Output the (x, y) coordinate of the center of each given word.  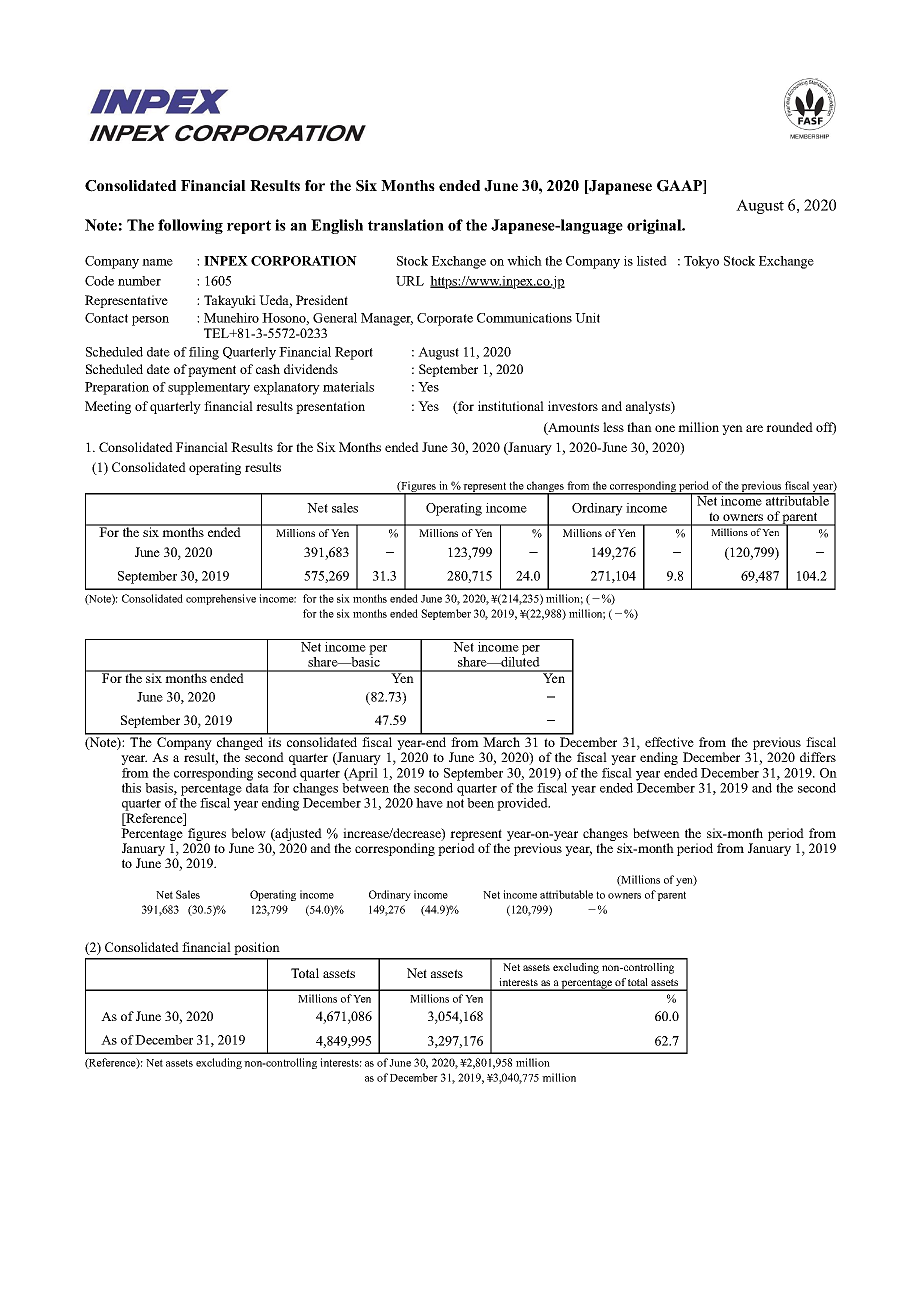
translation (406, 225)
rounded (789, 427)
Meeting (108, 407)
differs (818, 757)
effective (669, 742)
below (248, 833)
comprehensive (221, 599)
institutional (511, 406)
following (190, 226)
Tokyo (701, 262)
